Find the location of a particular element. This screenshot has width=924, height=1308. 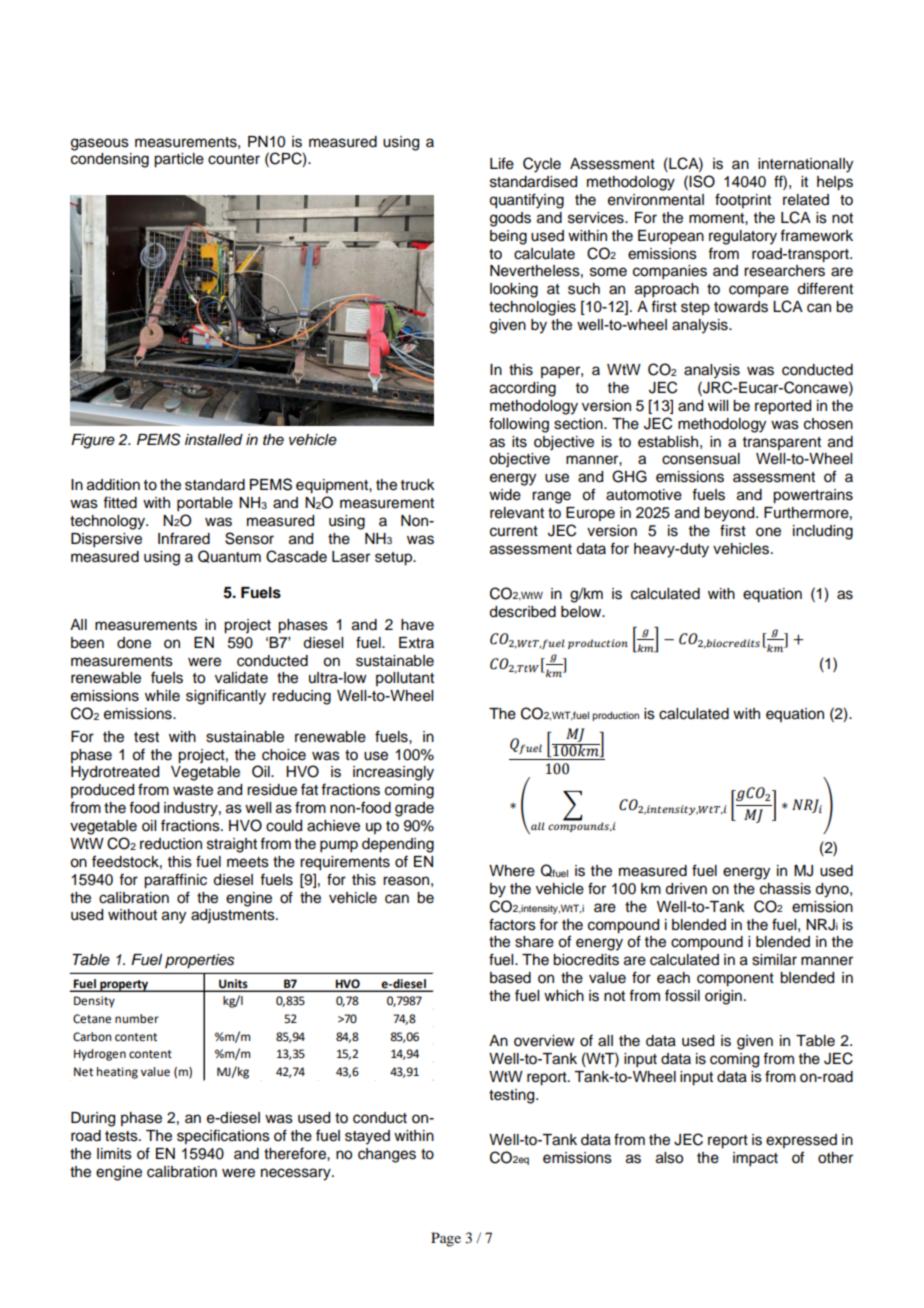

footprint is located at coordinates (743, 200).
